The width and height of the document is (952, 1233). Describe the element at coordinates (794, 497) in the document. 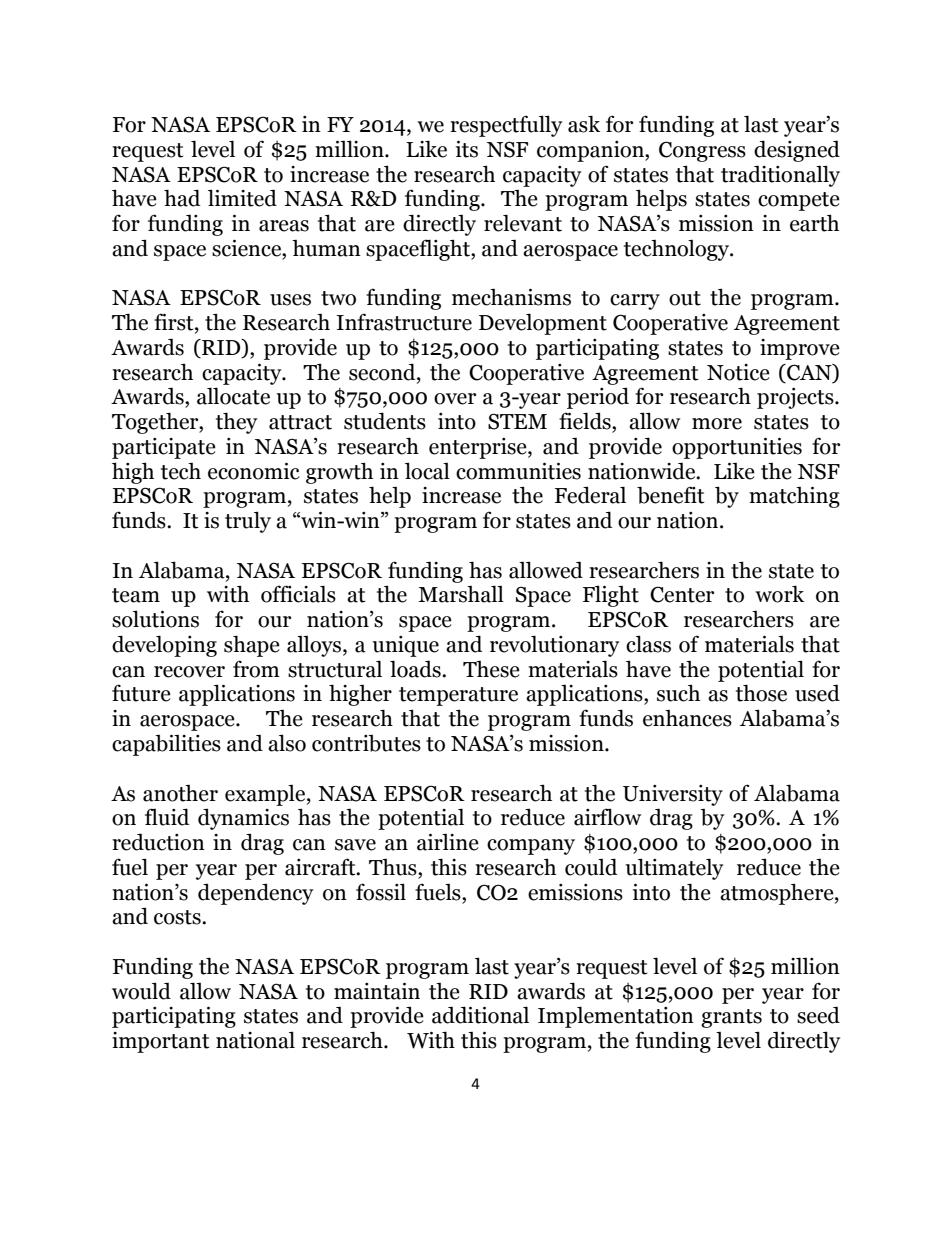

I see `matching` at that location.
